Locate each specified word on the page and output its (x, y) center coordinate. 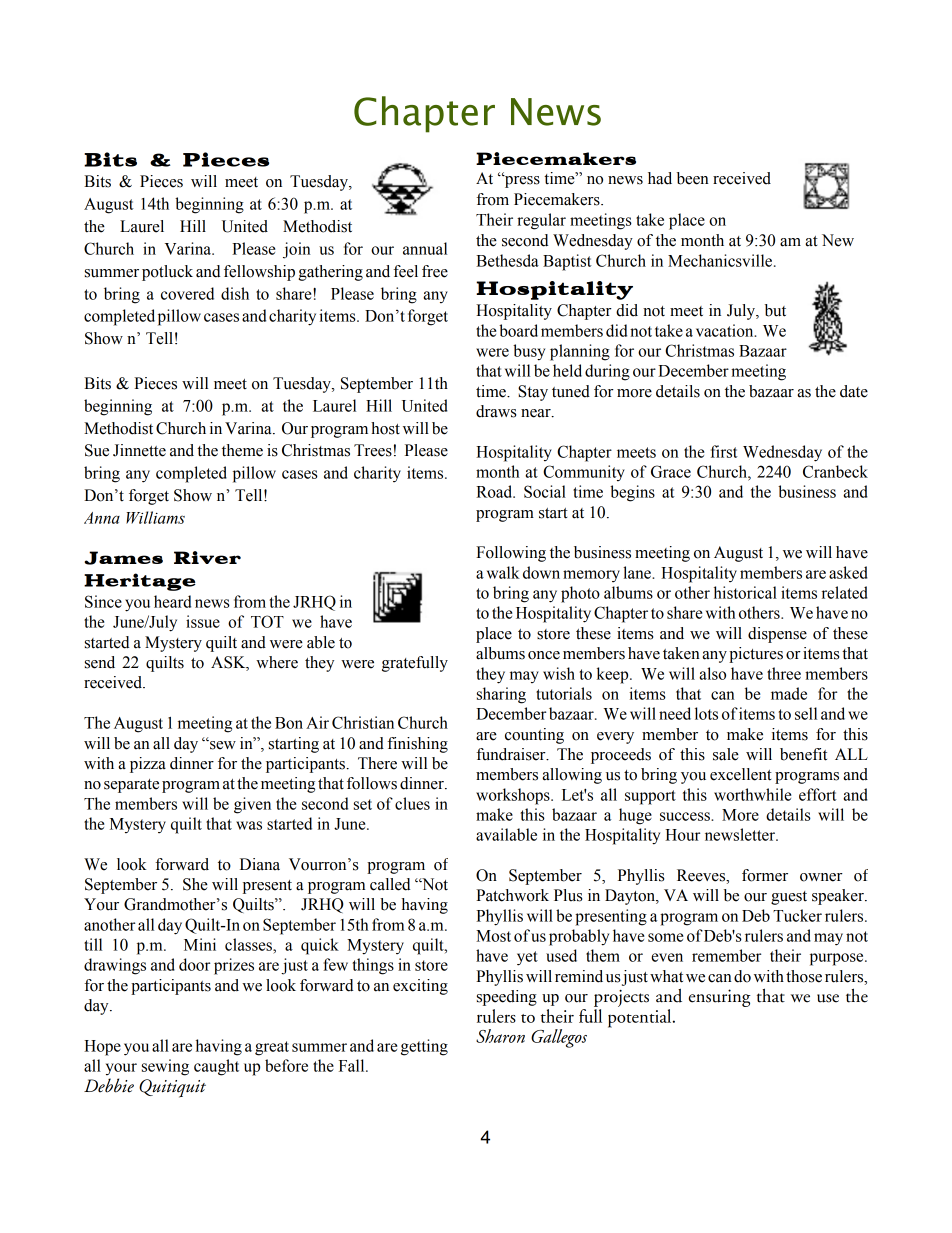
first (724, 451)
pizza (148, 765)
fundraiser (512, 754)
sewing (165, 1067)
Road (495, 491)
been (693, 178)
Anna (102, 518)
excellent (741, 774)
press (521, 181)
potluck (167, 273)
